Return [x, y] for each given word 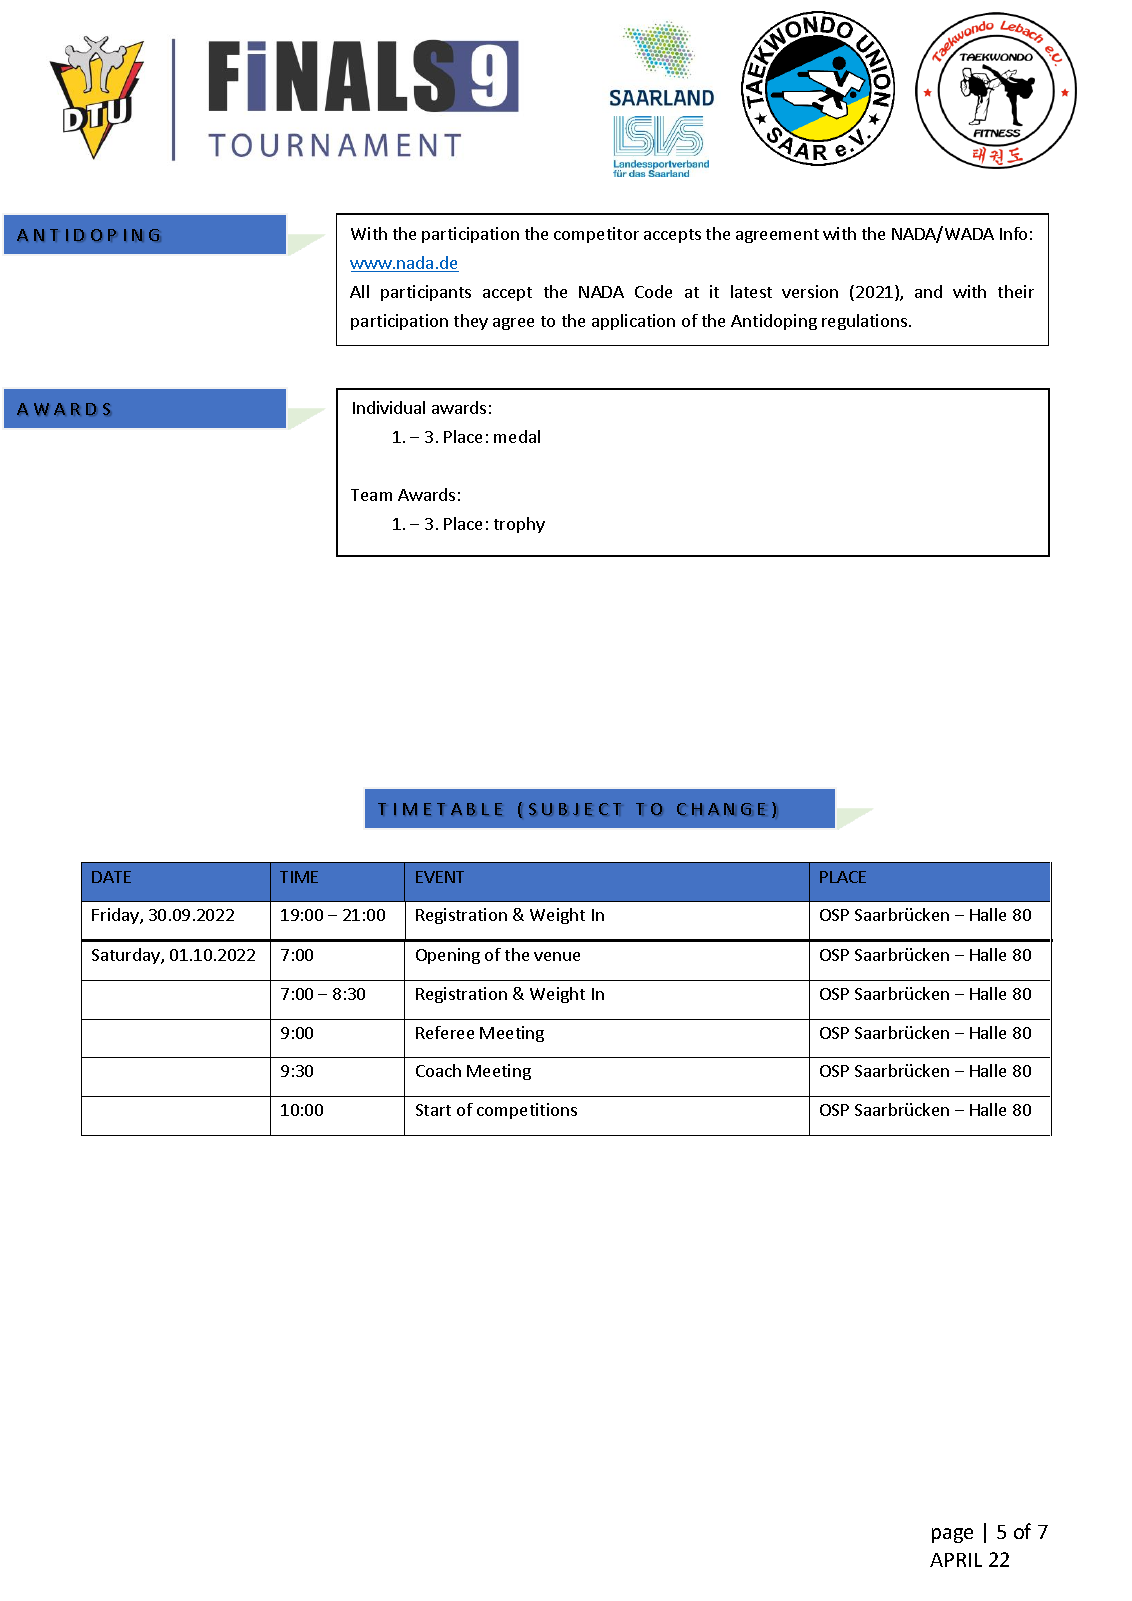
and [928, 291]
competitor [596, 235]
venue [557, 956]
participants [426, 293]
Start [433, 1110]
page [952, 1535]
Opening [448, 956]
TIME [299, 877]
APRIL [956, 1560]
